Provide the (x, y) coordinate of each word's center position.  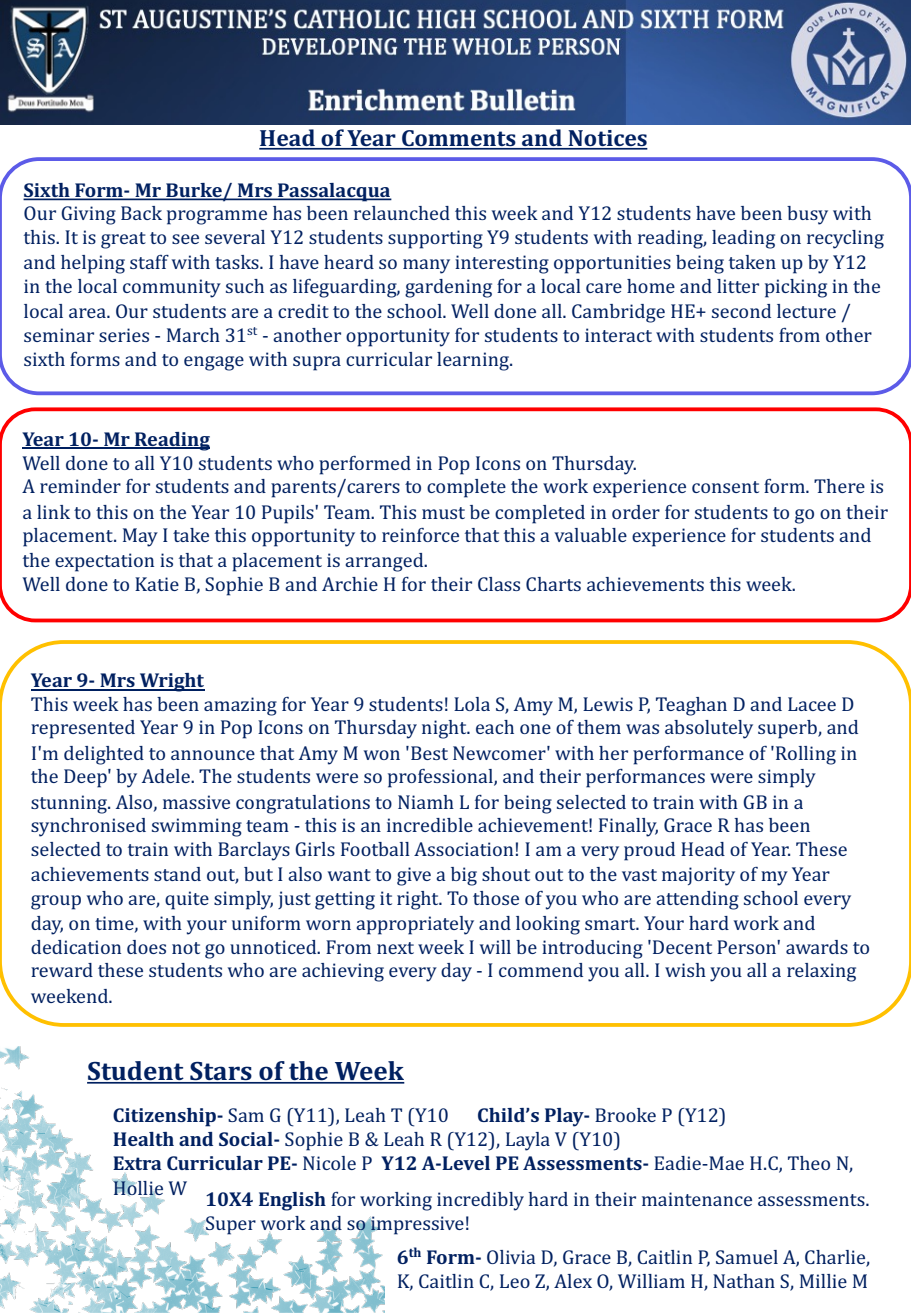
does (146, 947)
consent (725, 487)
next (395, 948)
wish (685, 970)
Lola (472, 704)
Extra (137, 1163)
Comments (459, 139)
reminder (80, 486)
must (443, 513)
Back (141, 213)
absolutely (709, 729)
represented (83, 729)
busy (807, 215)
